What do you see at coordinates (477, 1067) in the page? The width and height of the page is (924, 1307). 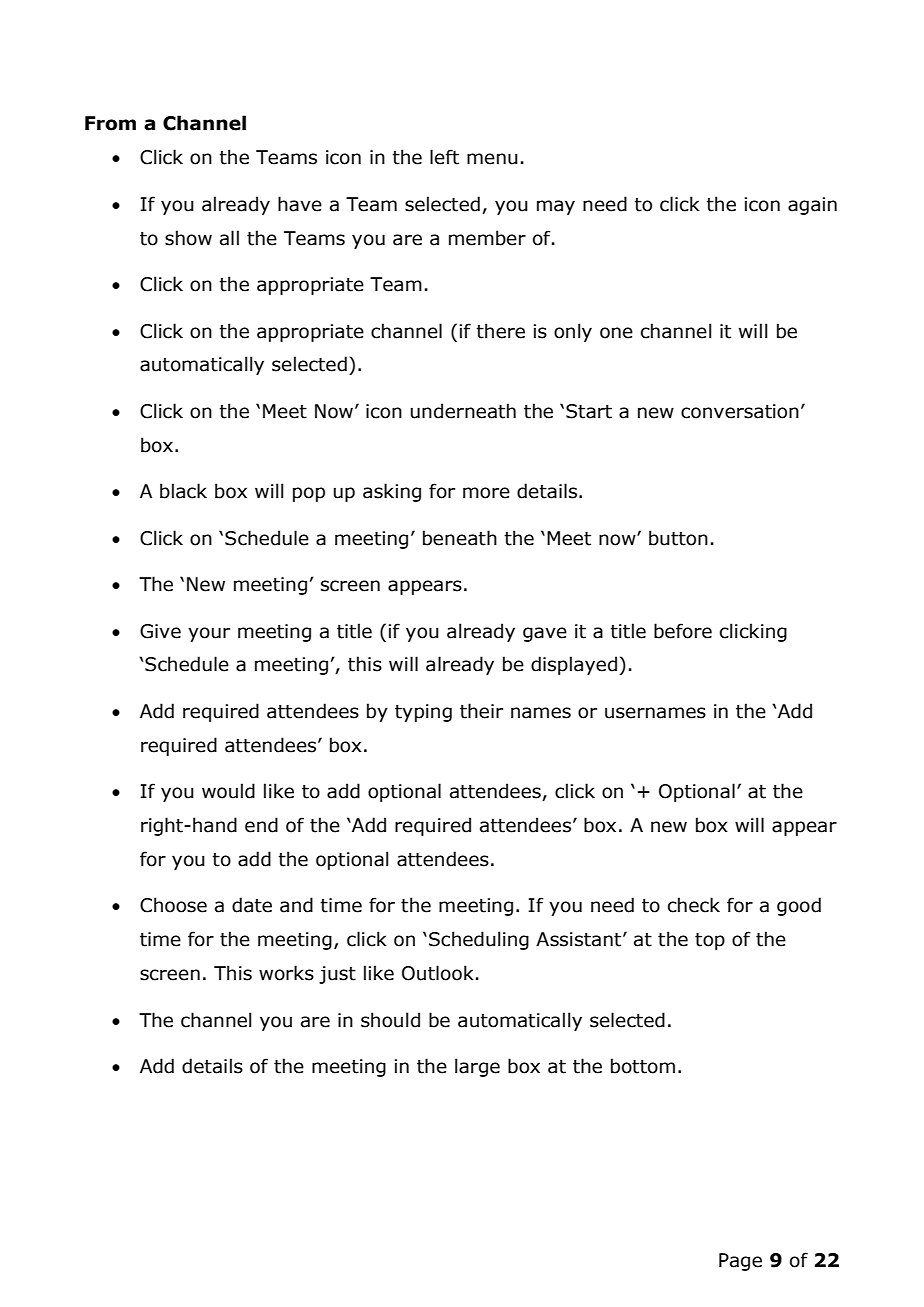 I see `large` at bounding box center [477, 1067].
